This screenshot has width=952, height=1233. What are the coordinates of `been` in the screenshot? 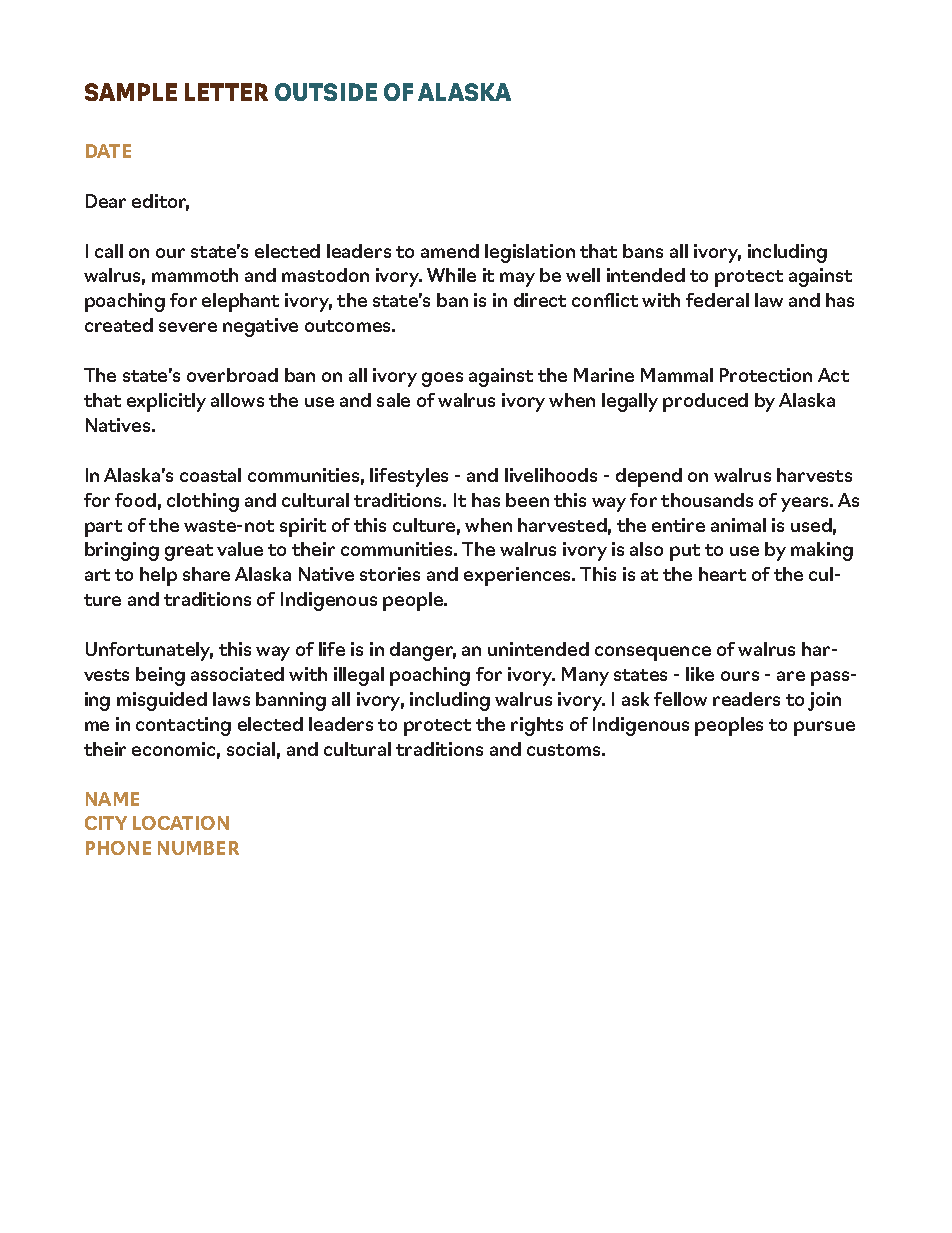 It's located at (527, 500).
